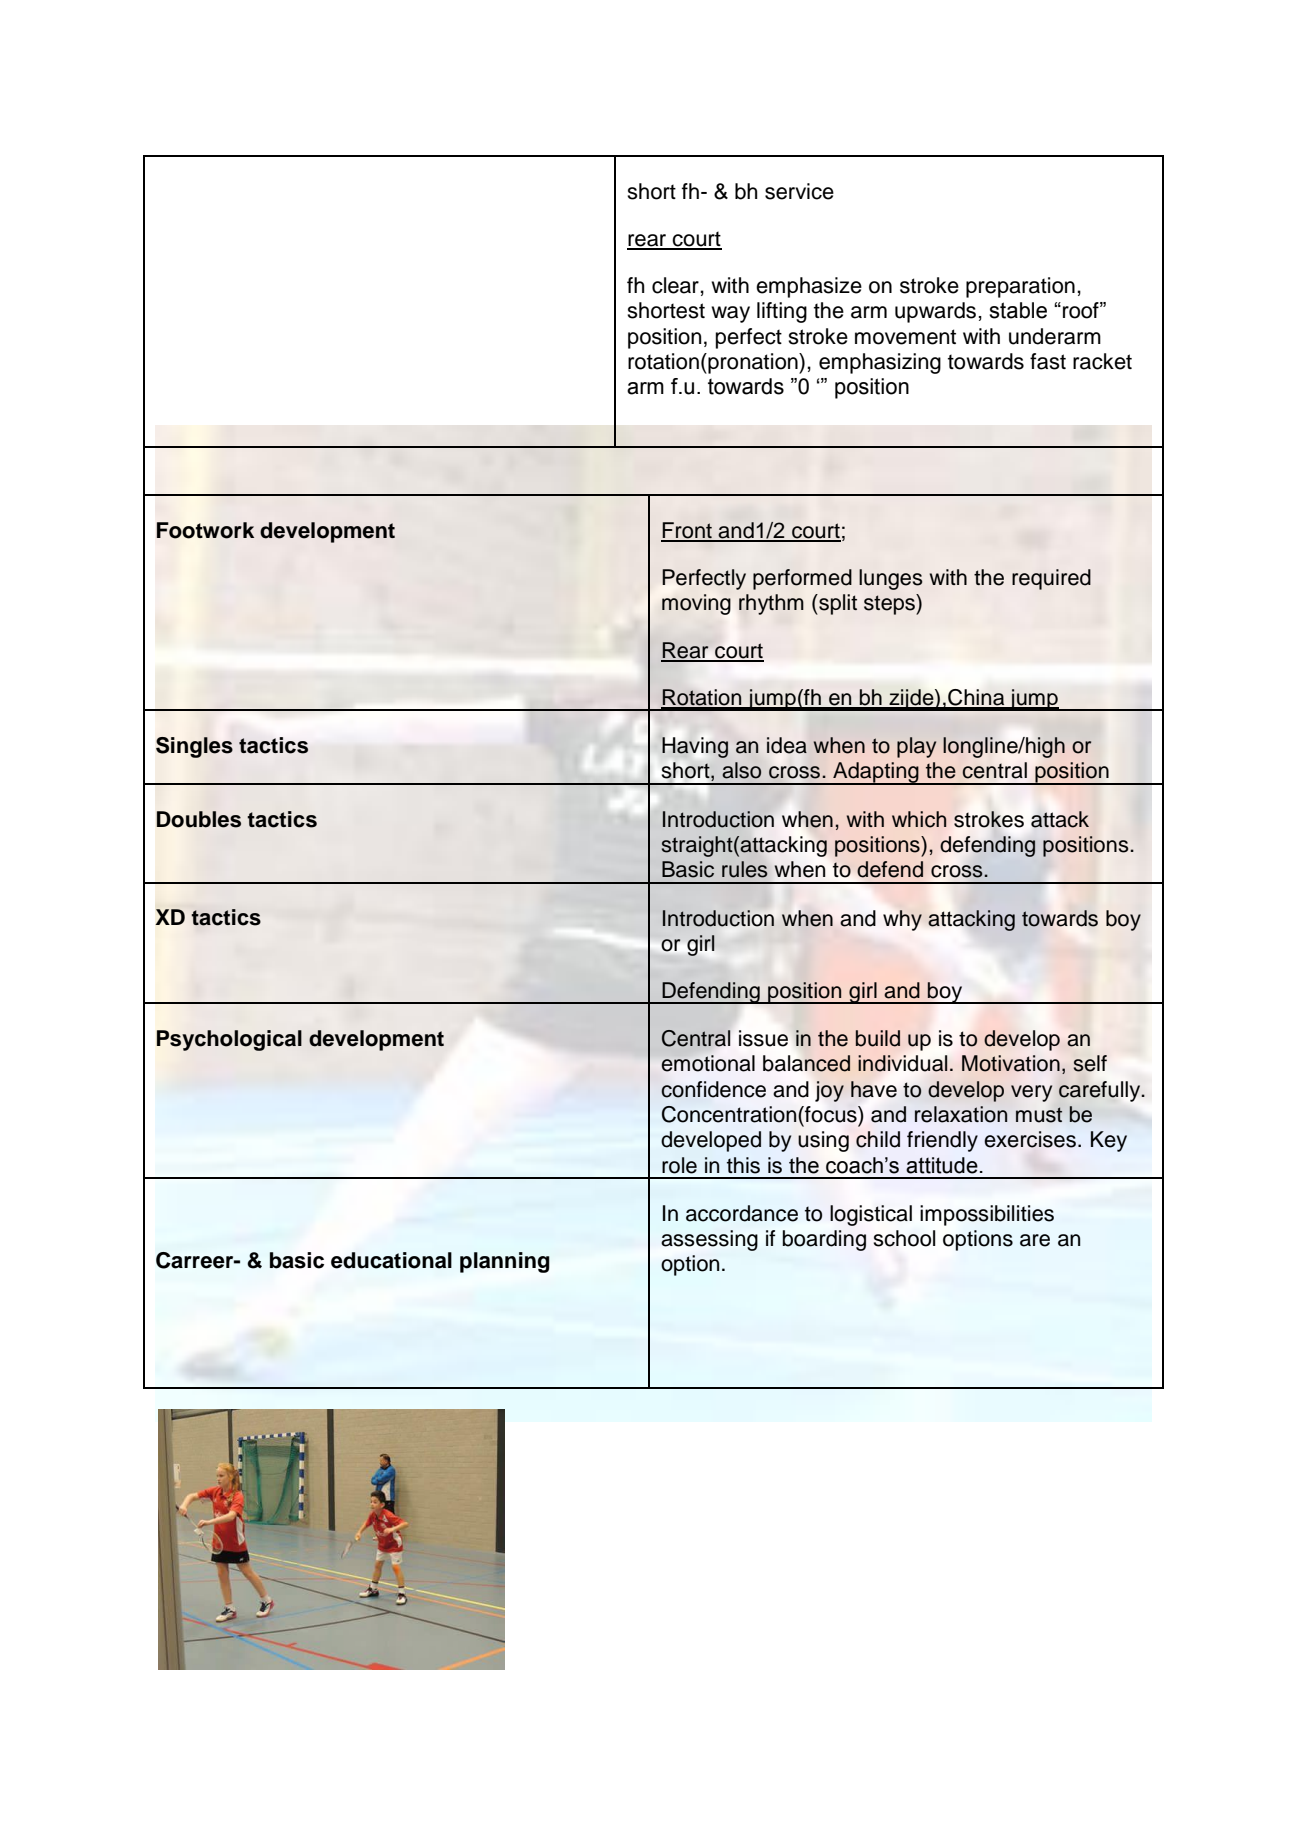 This document has width=1307, height=1848. Describe the element at coordinates (902, 920) in the document. I see `why` at that location.
